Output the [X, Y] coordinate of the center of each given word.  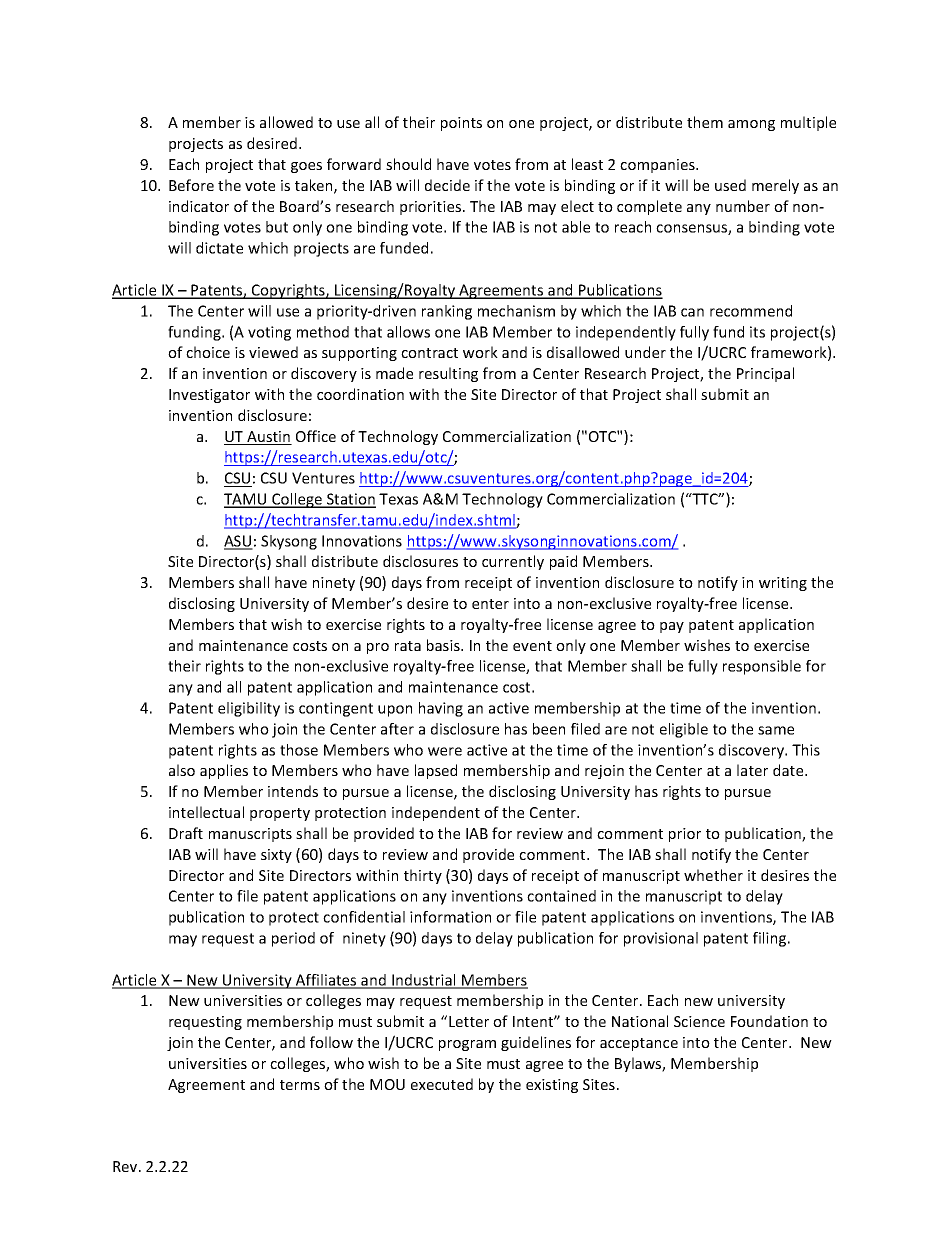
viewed [273, 352]
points [461, 124]
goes [306, 167]
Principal [765, 374]
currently [513, 562]
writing [783, 584]
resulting [448, 374]
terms [300, 1085]
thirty [423, 876]
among [751, 125]
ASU [238, 542]
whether [713, 875]
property [280, 814]
